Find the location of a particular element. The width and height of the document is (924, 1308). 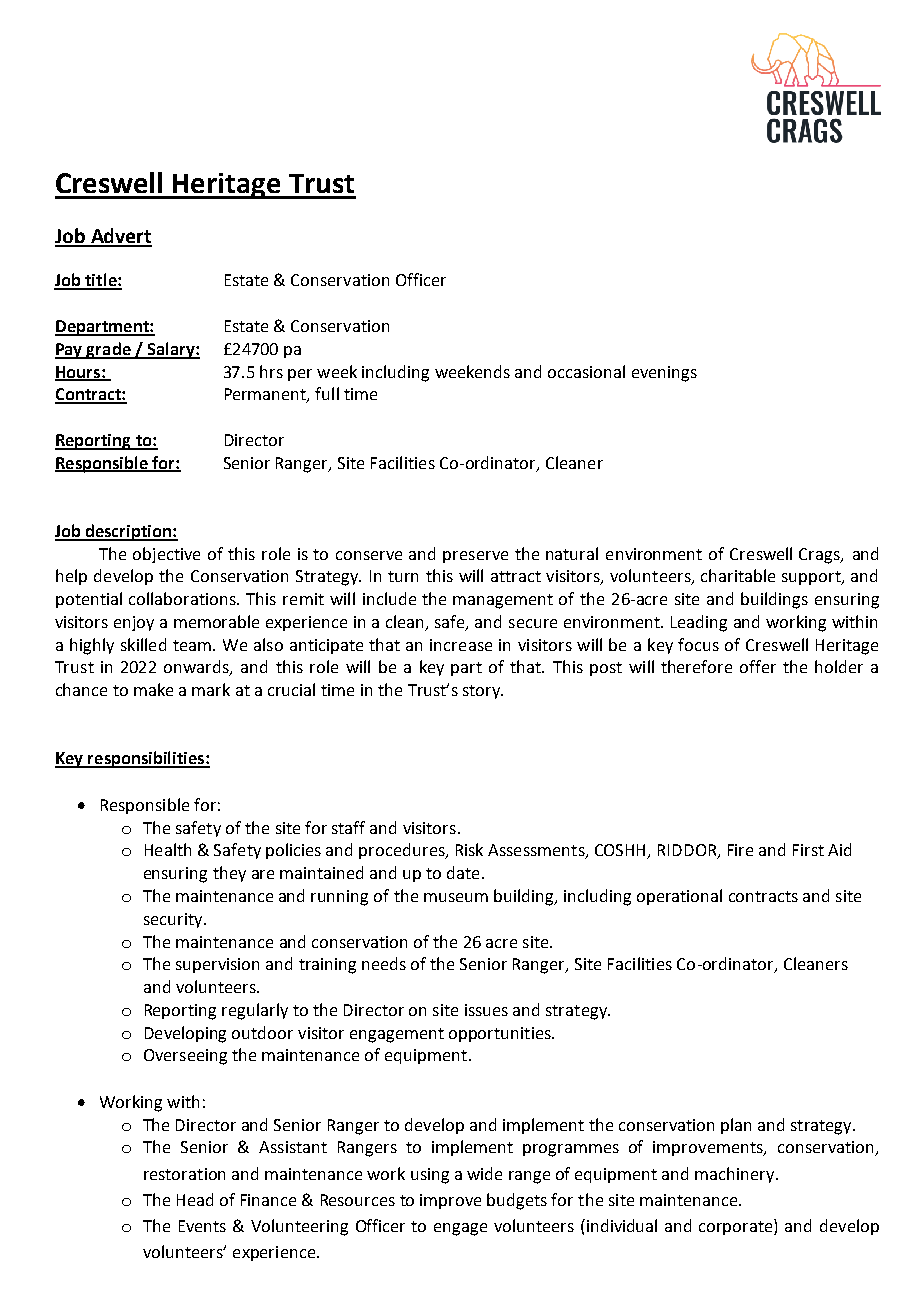

description is located at coordinates (128, 532).
